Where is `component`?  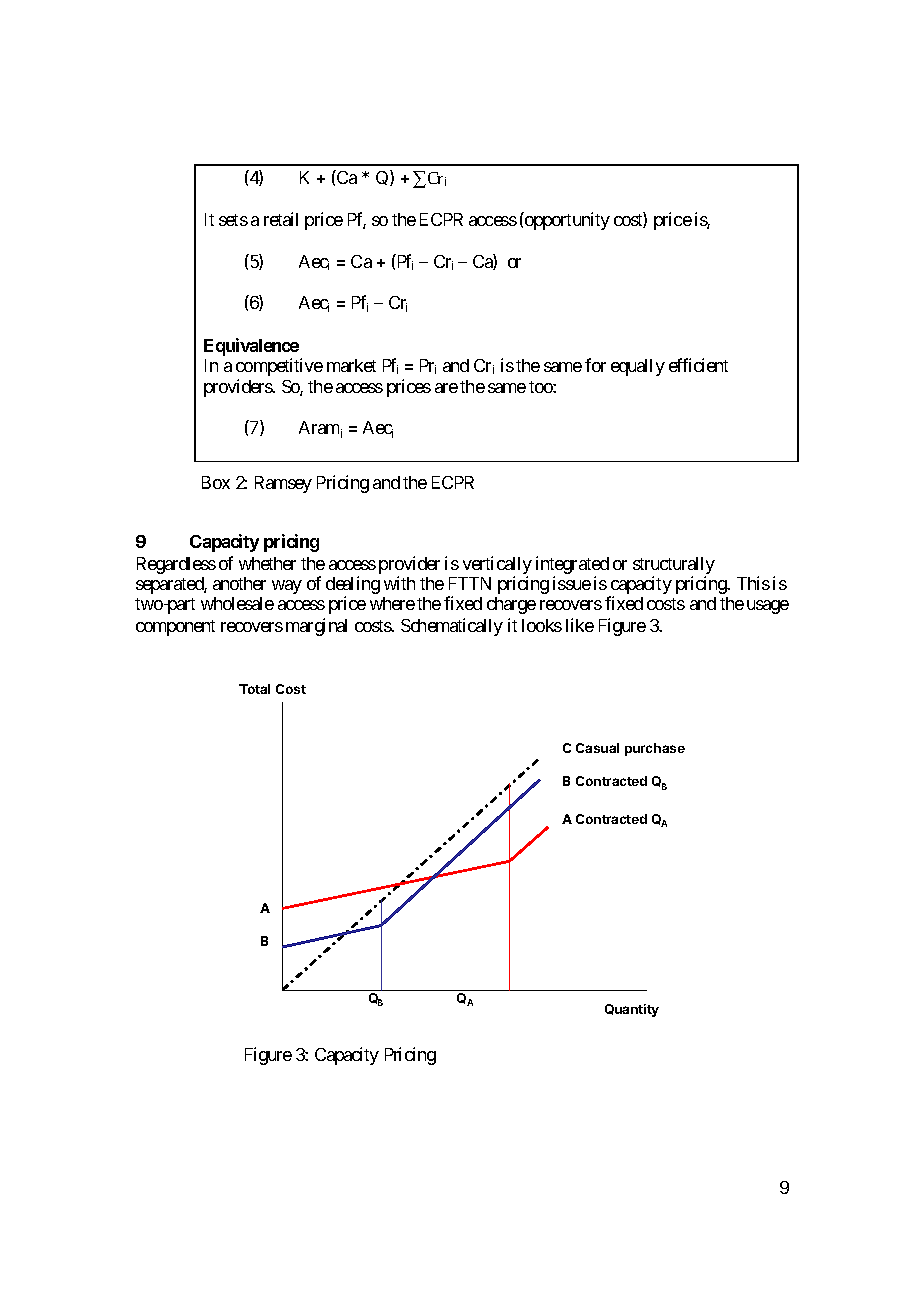
component is located at coordinates (175, 628).
